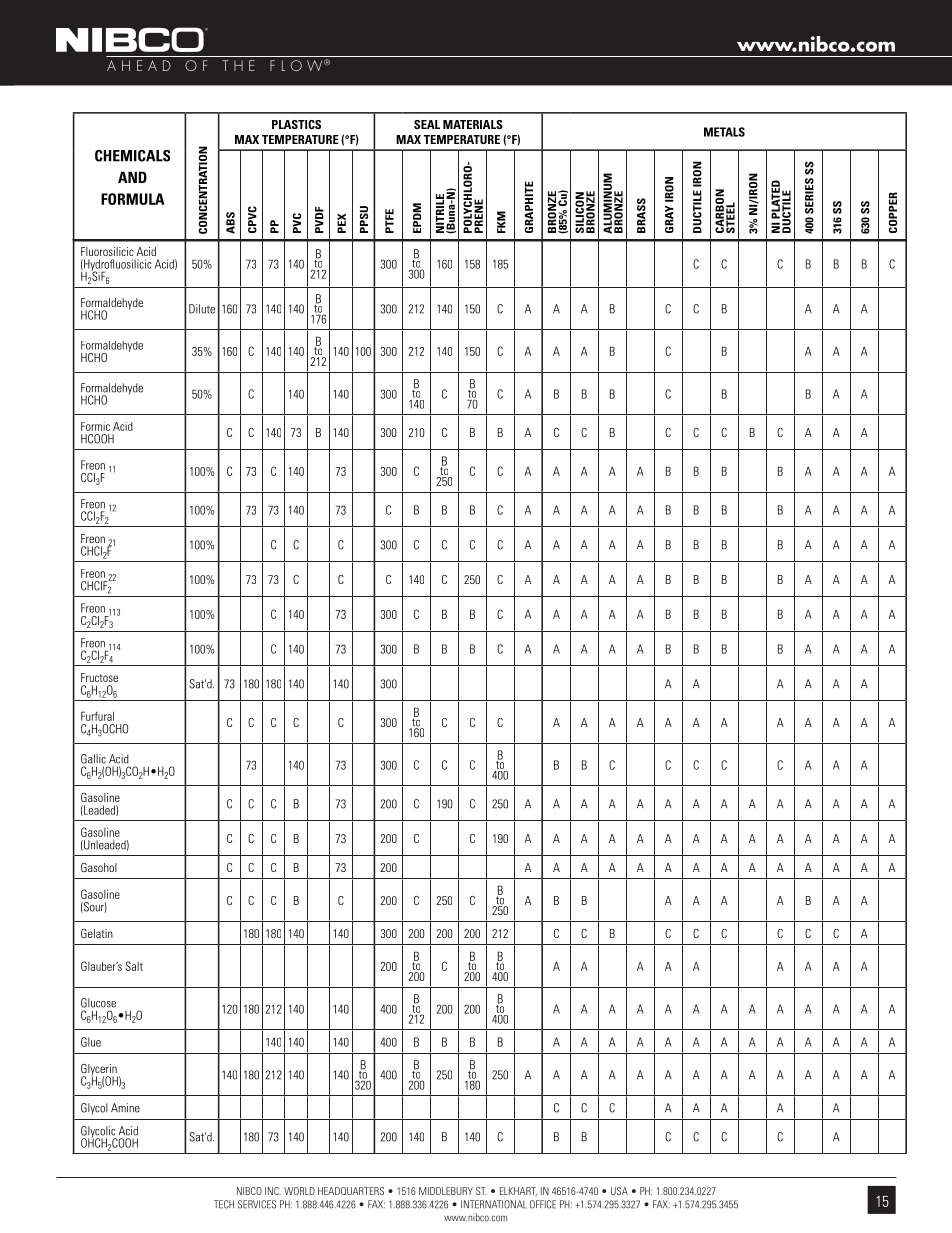 The height and width of the screenshot is (1233, 952). Describe the element at coordinates (619, 1191) in the screenshot. I see `USA` at that location.
